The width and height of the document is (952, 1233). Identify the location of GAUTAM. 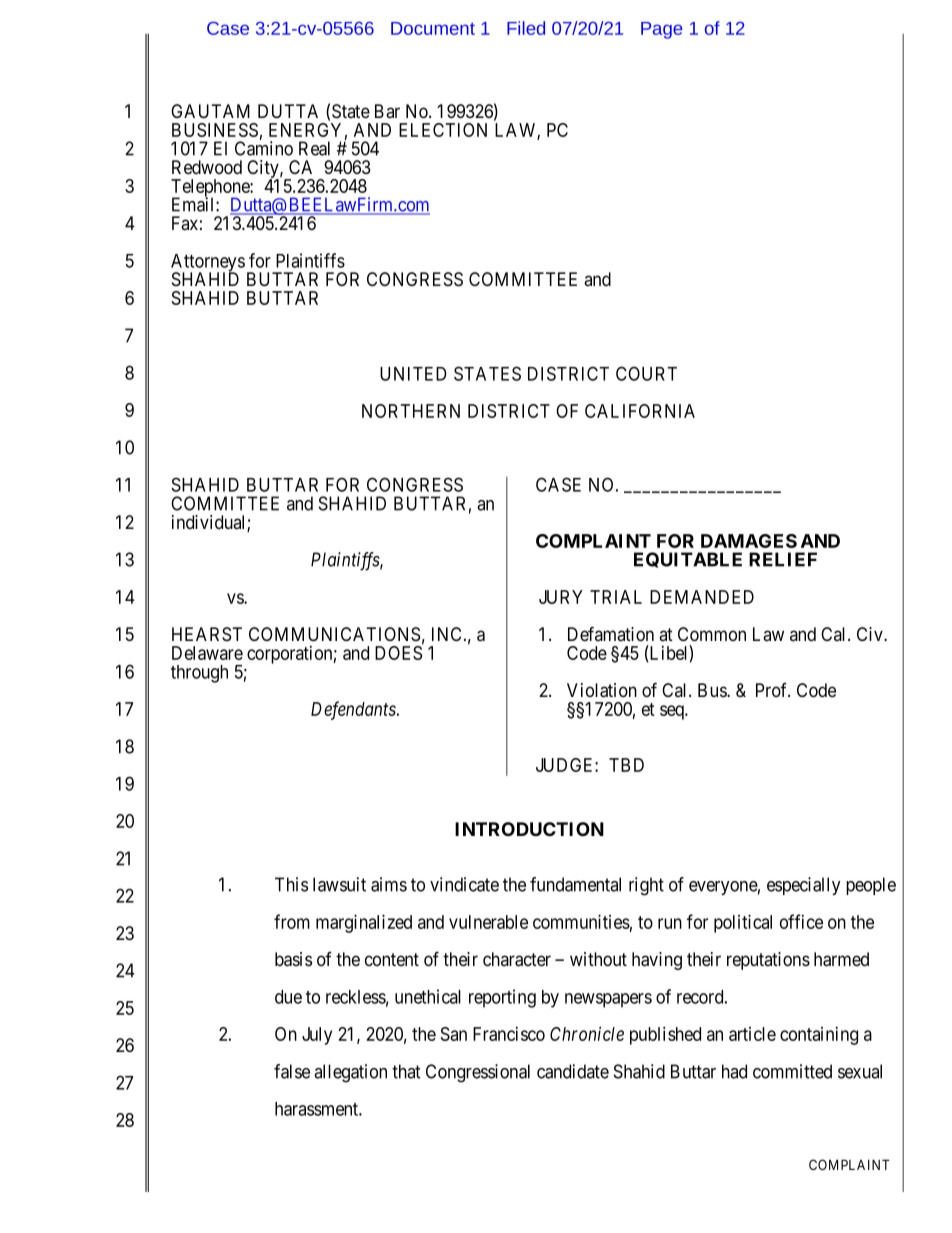
(210, 111).
